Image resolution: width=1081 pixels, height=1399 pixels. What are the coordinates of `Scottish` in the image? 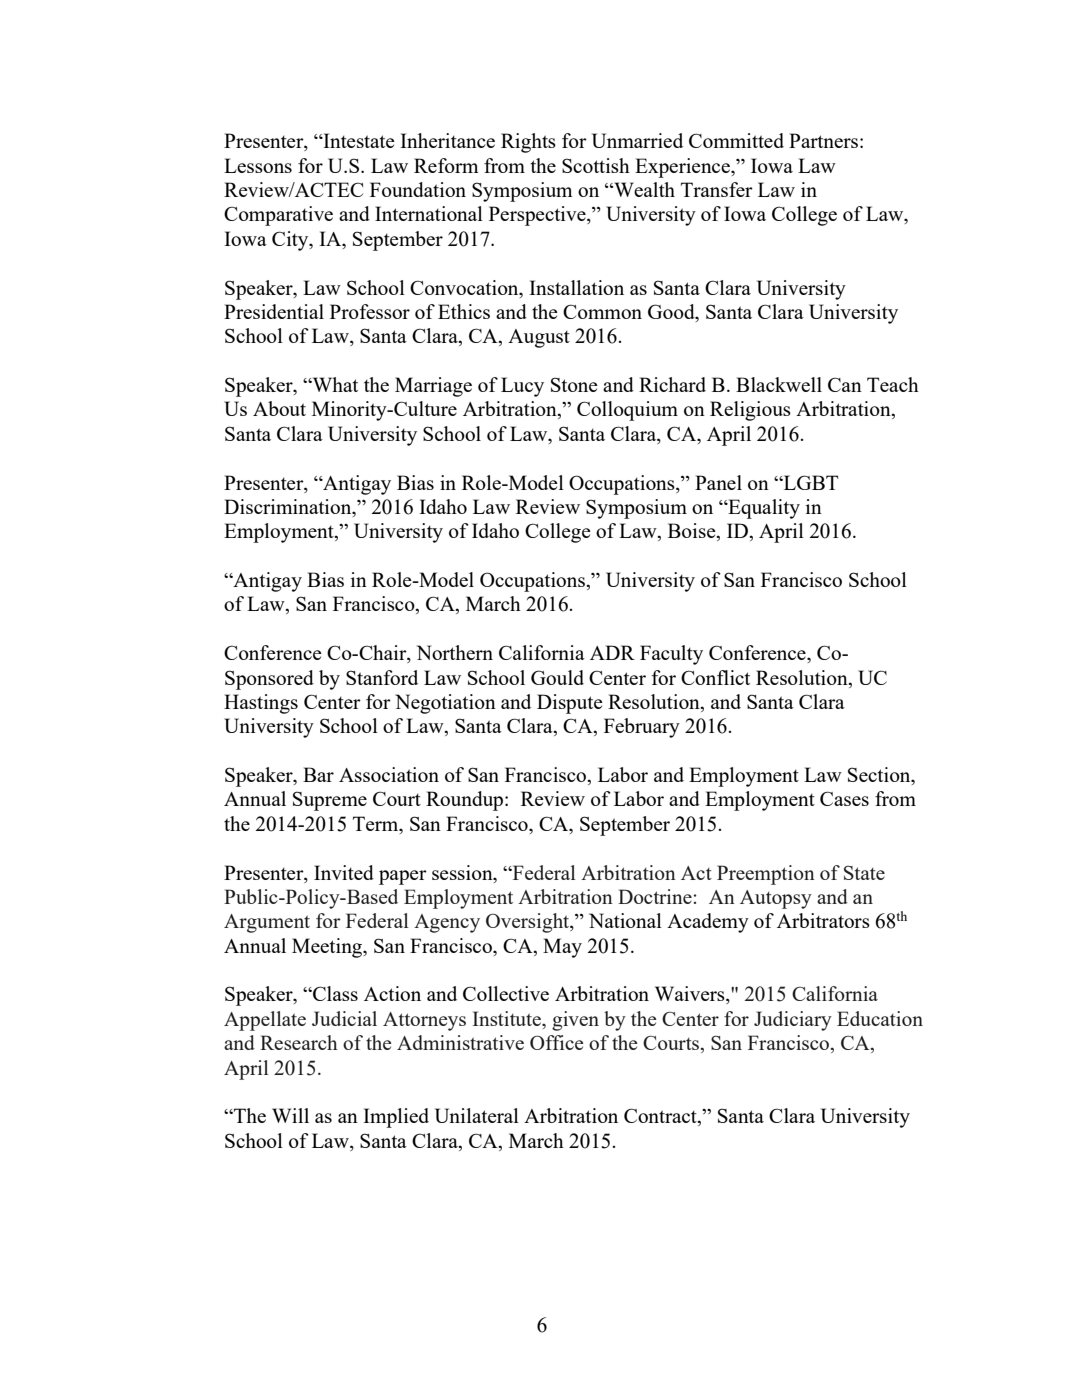 It's located at (596, 165).
